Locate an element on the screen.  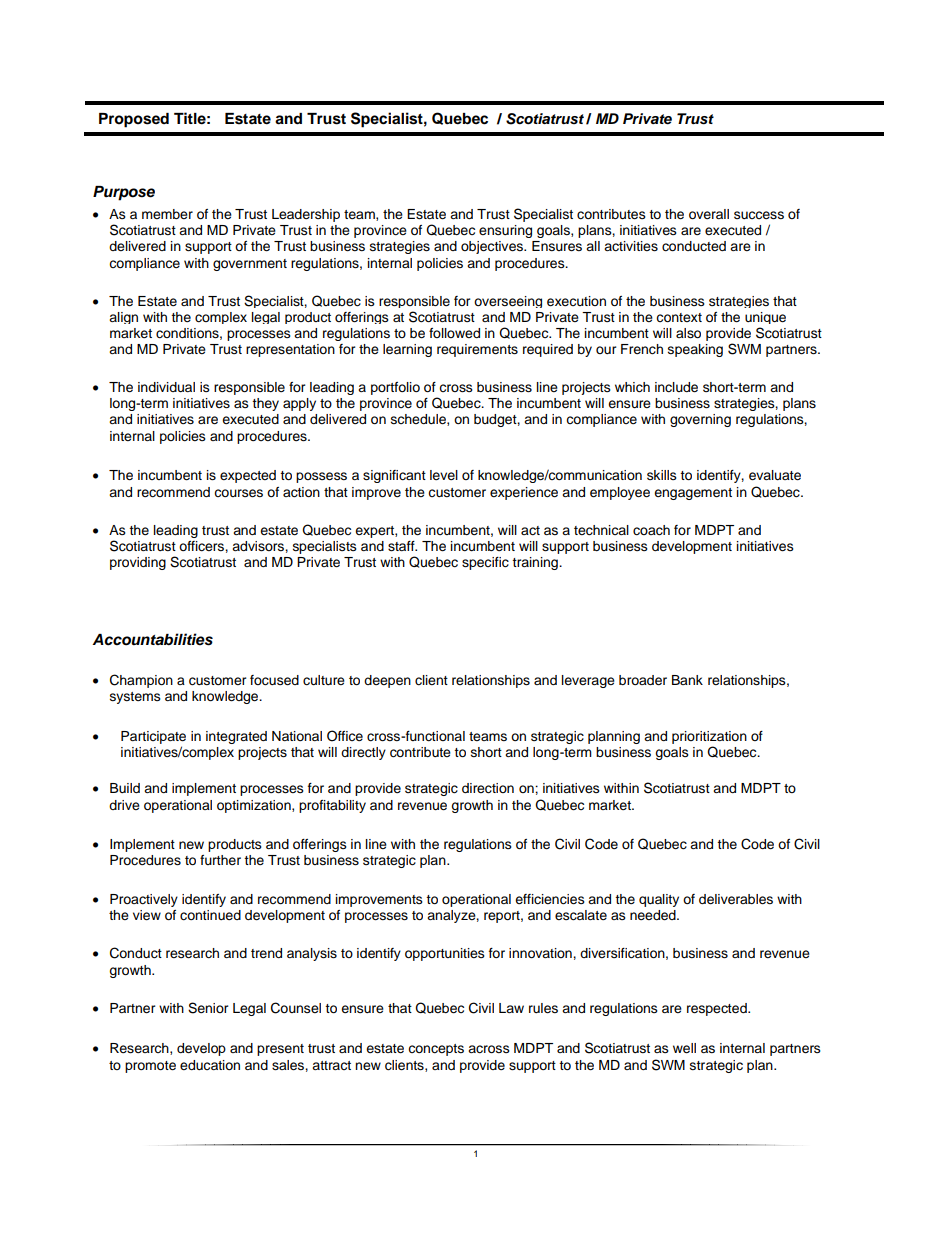
further is located at coordinates (220, 860).
